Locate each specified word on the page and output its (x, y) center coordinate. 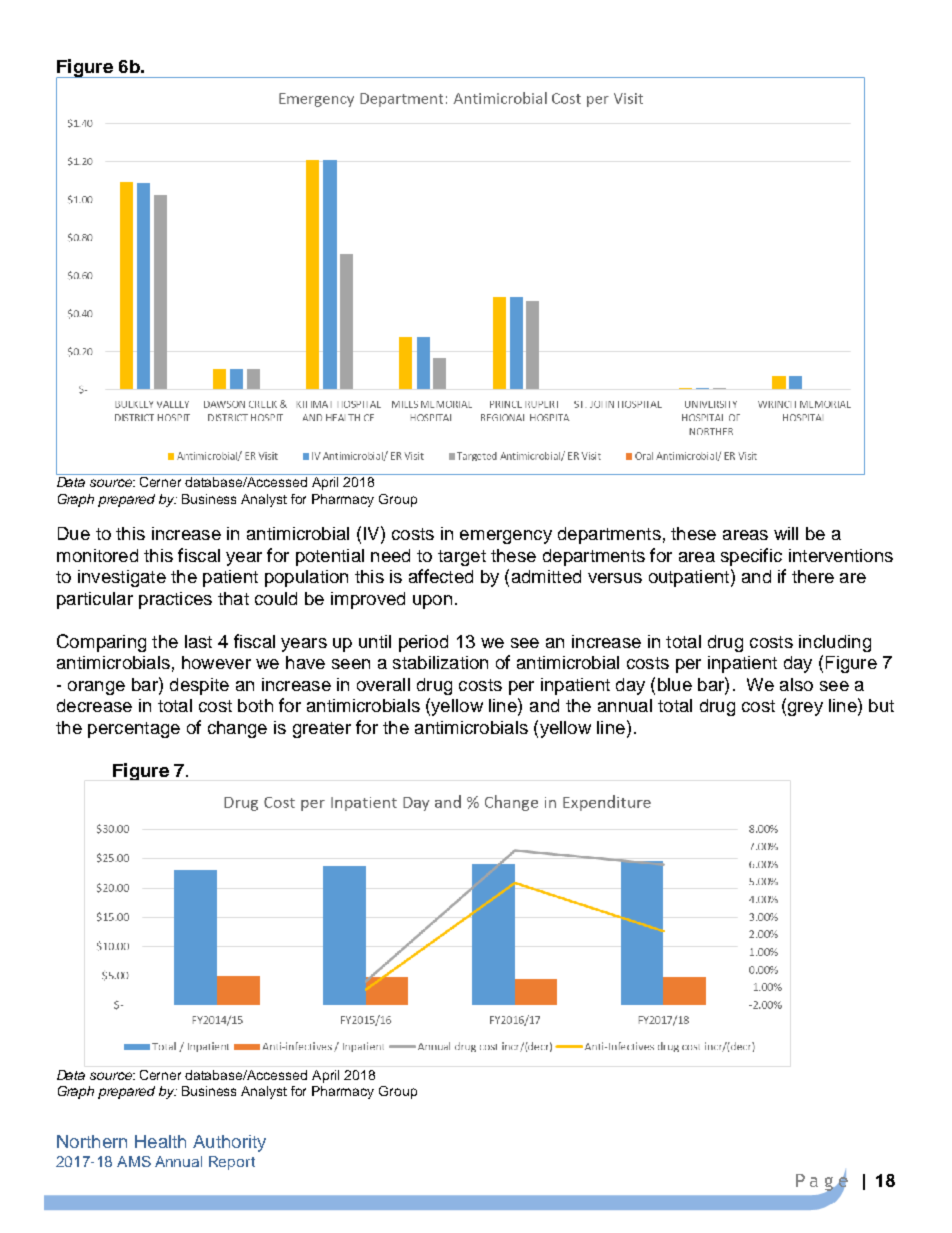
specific (751, 557)
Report (232, 1163)
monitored (97, 555)
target (462, 558)
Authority (229, 1143)
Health (160, 1141)
